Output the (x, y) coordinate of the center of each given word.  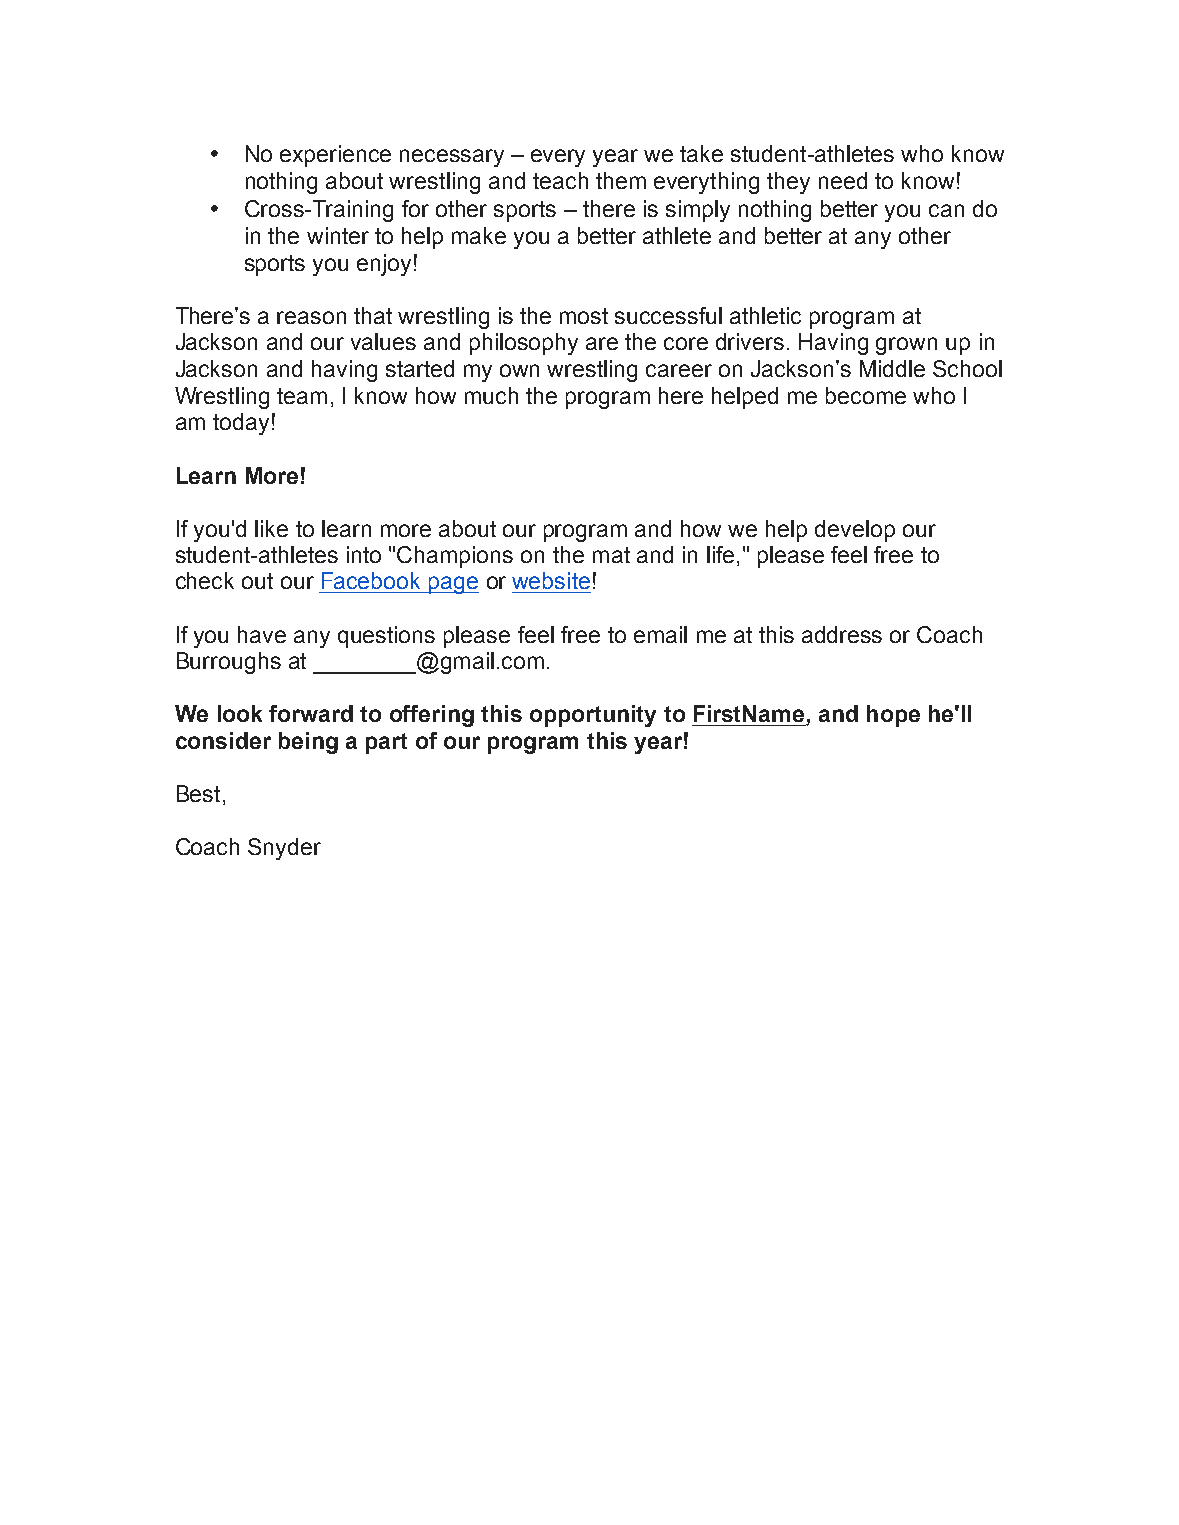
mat (611, 555)
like (271, 528)
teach (560, 180)
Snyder (284, 849)
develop (855, 531)
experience (335, 156)
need (843, 180)
